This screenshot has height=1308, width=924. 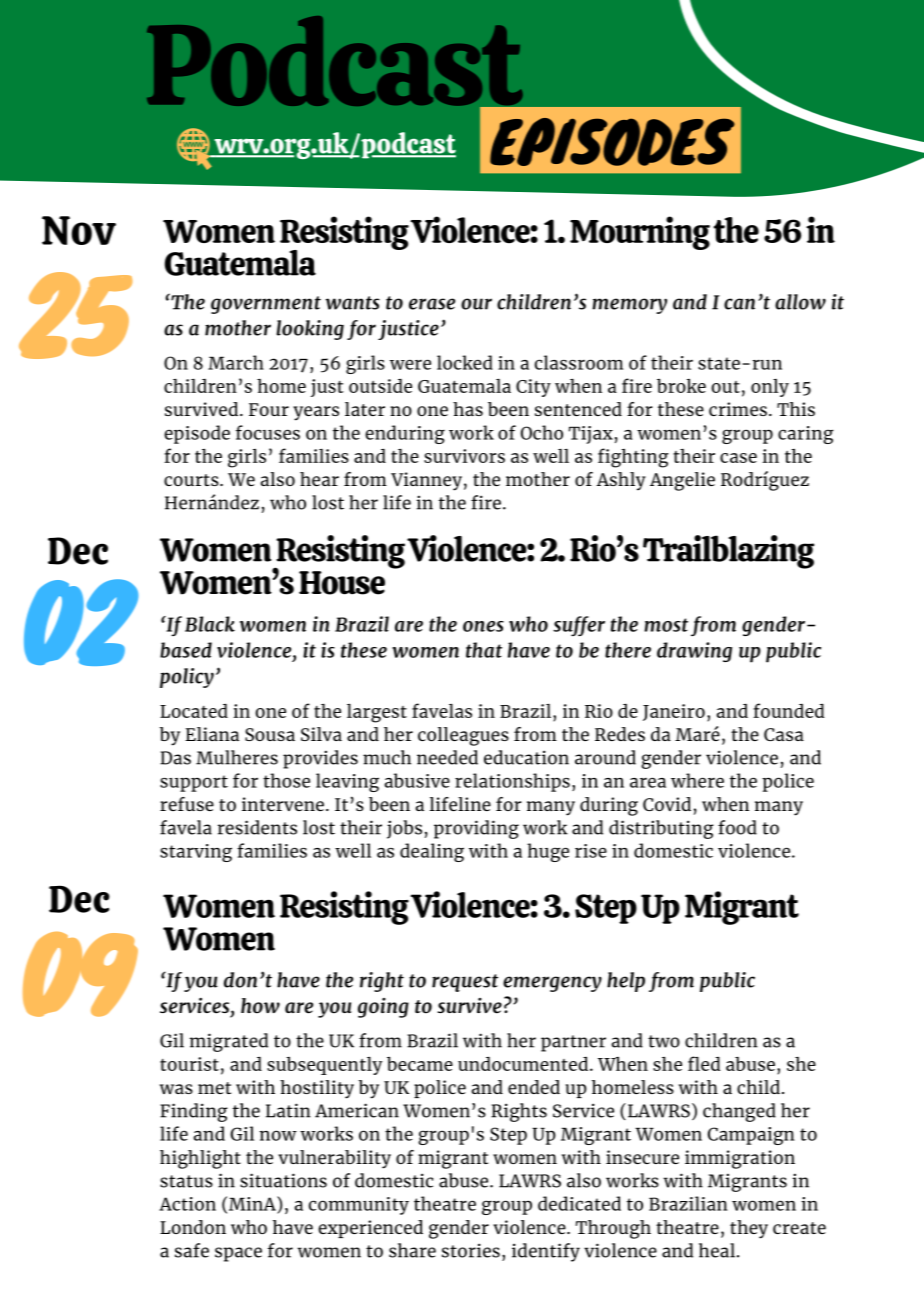 I want to click on allow, so click(x=800, y=302).
